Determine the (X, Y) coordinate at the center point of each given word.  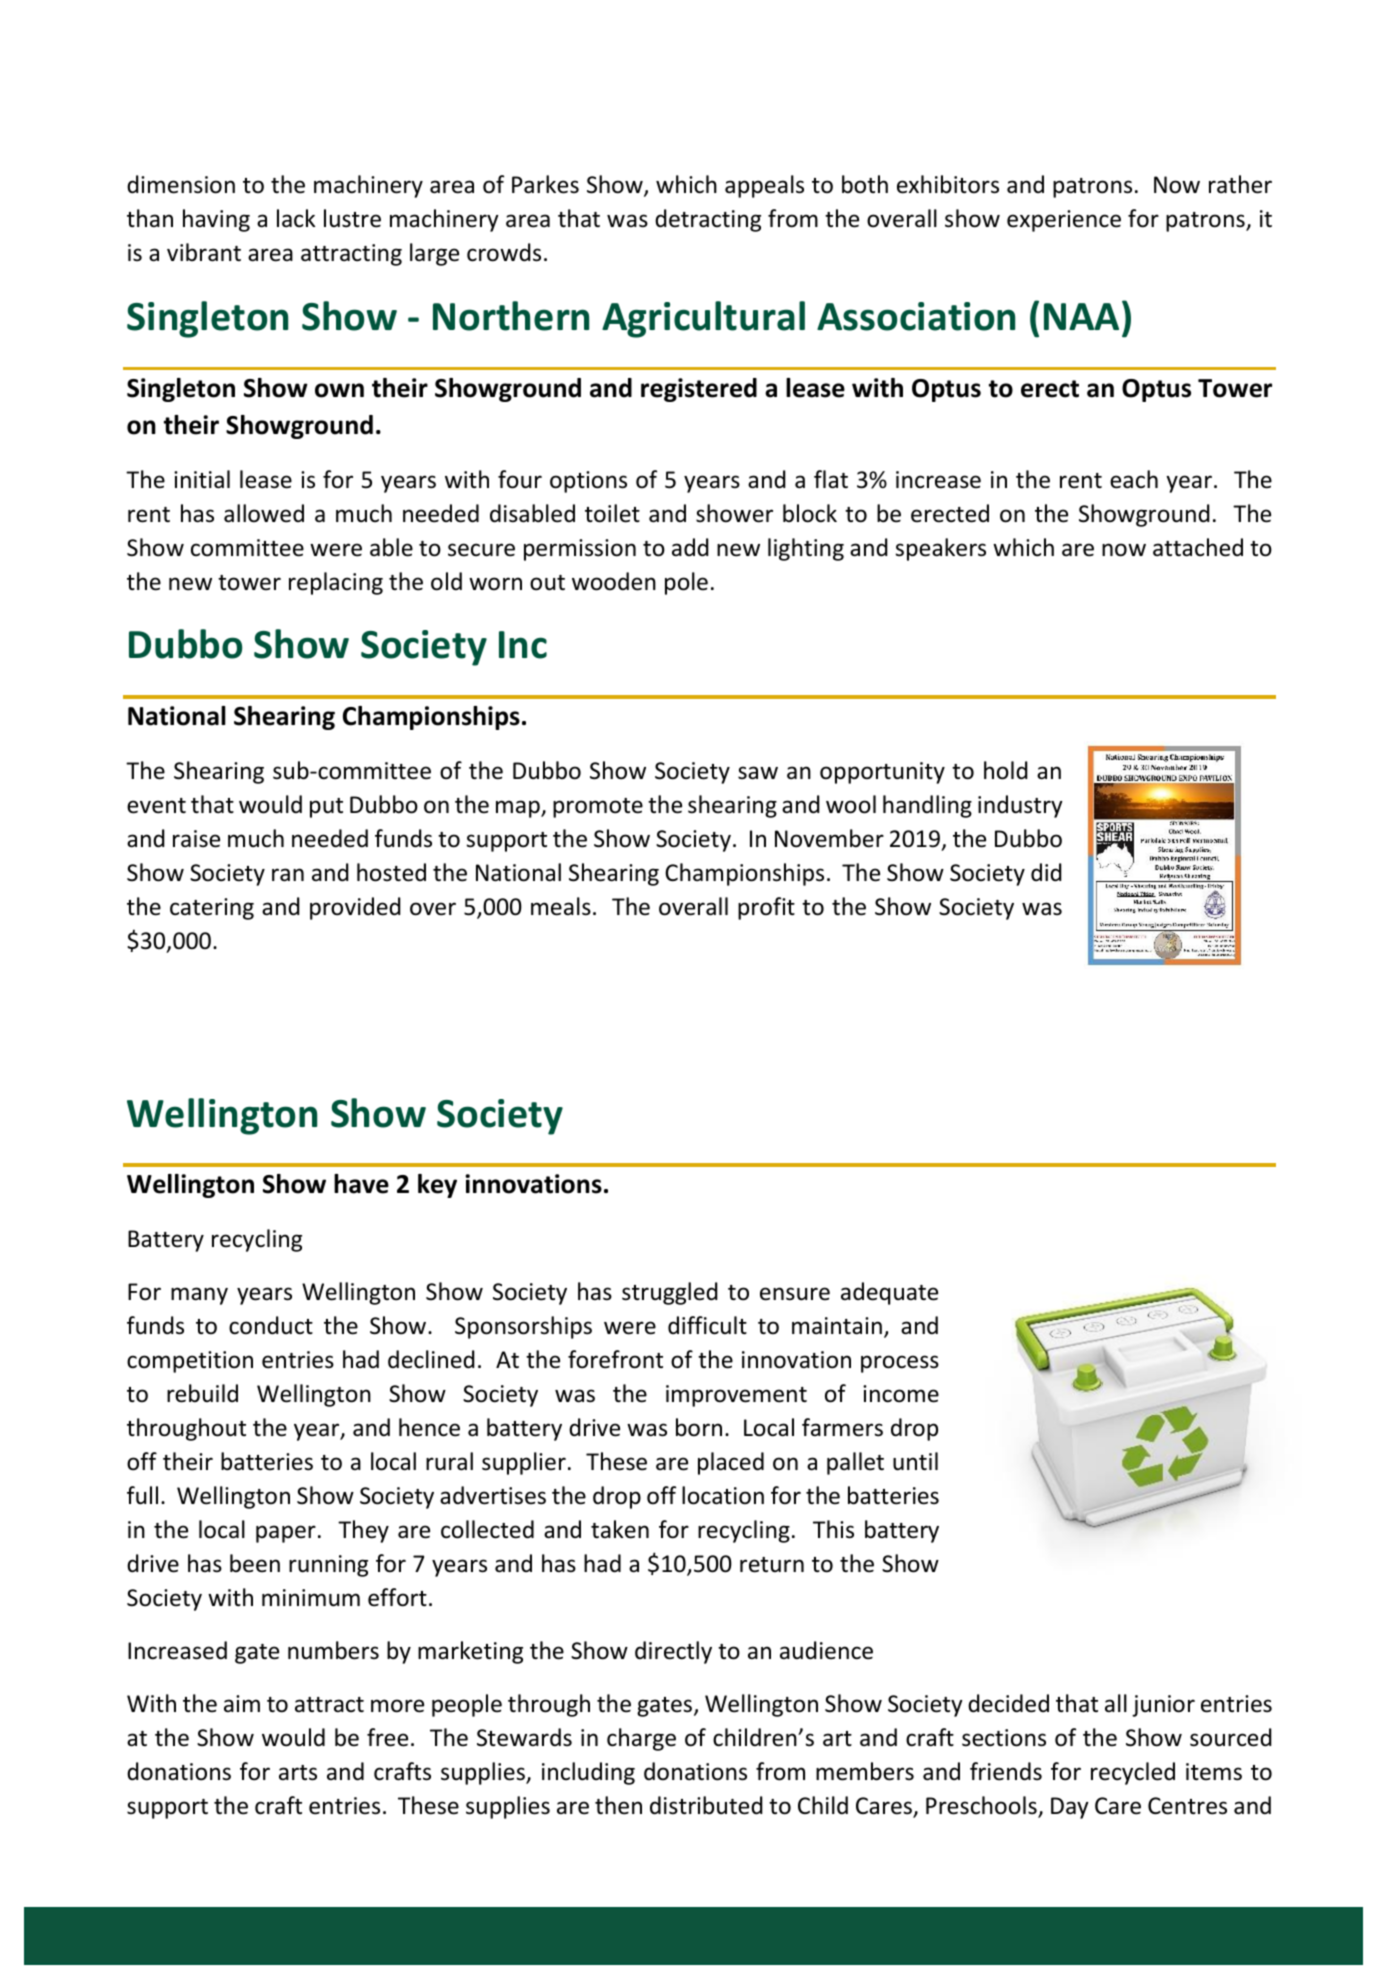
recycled (1133, 1773)
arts (298, 1773)
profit (766, 908)
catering (212, 909)
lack (296, 218)
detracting (708, 220)
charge (641, 1739)
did (1046, 872)
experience (1064, 221)
